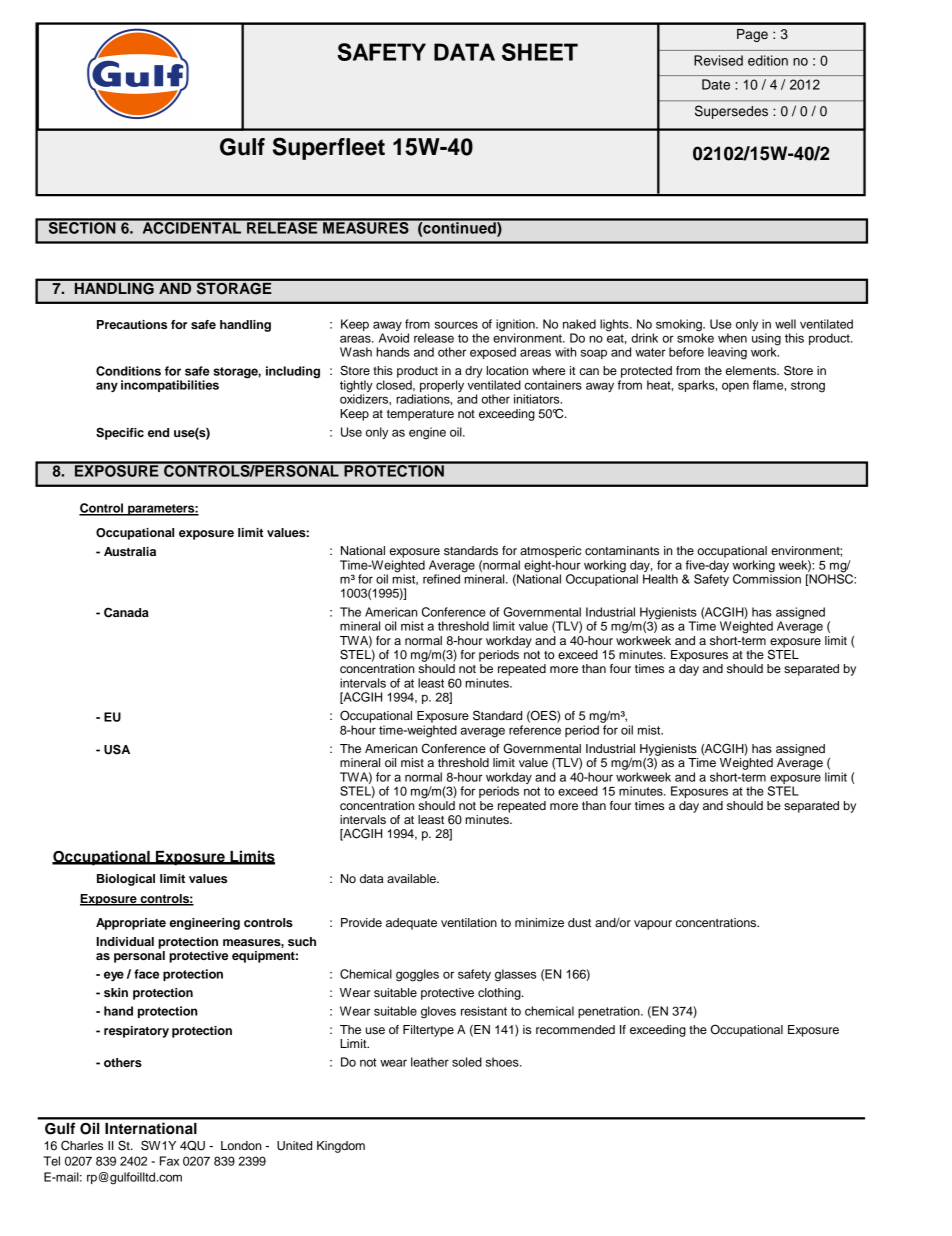 This page has width=952, height=1236. I want to click on Revised, so click(718, 60).
